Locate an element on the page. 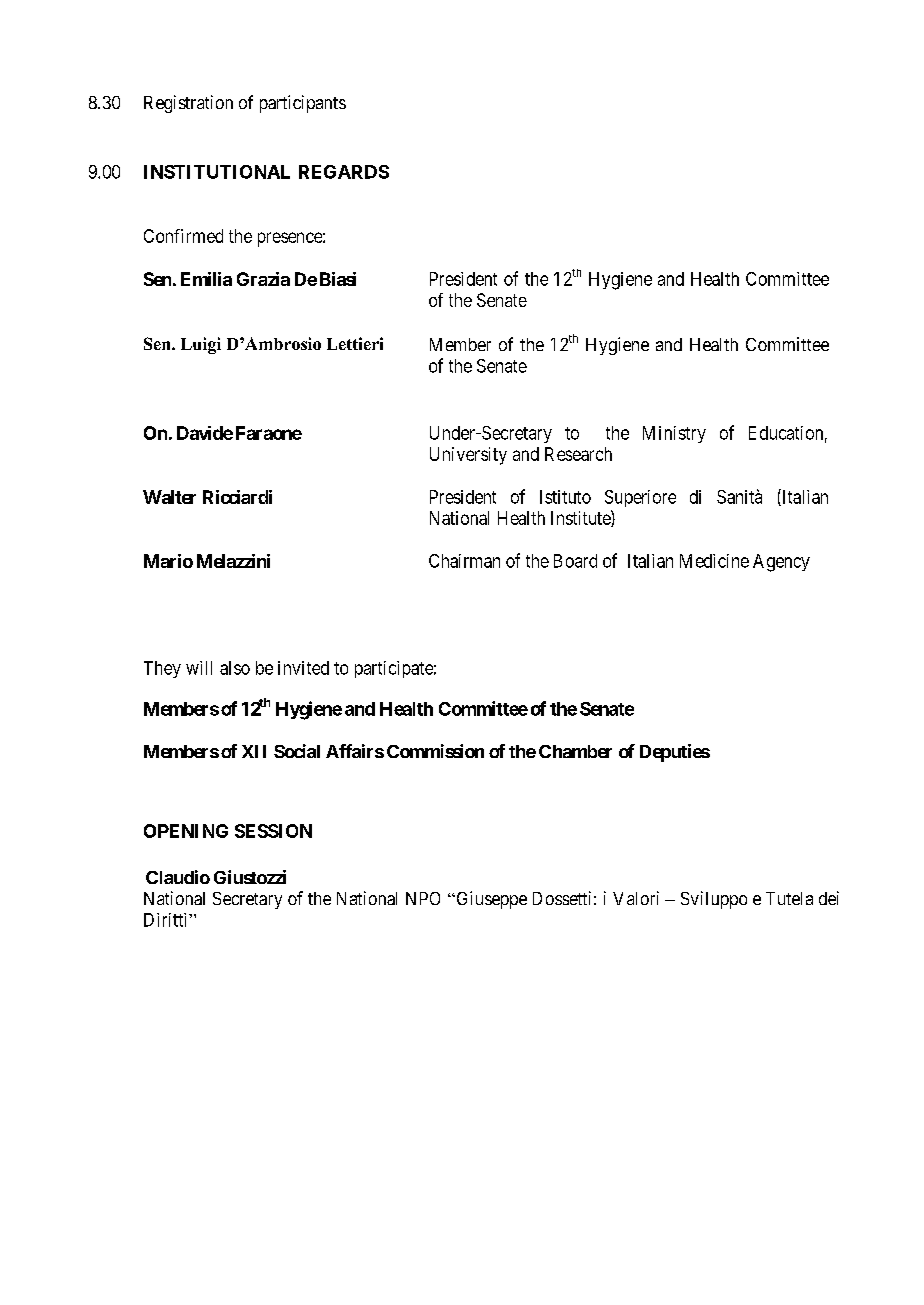 The height and width of the document is (1305, 924). SESSION is located at coordinates (273, 831).
